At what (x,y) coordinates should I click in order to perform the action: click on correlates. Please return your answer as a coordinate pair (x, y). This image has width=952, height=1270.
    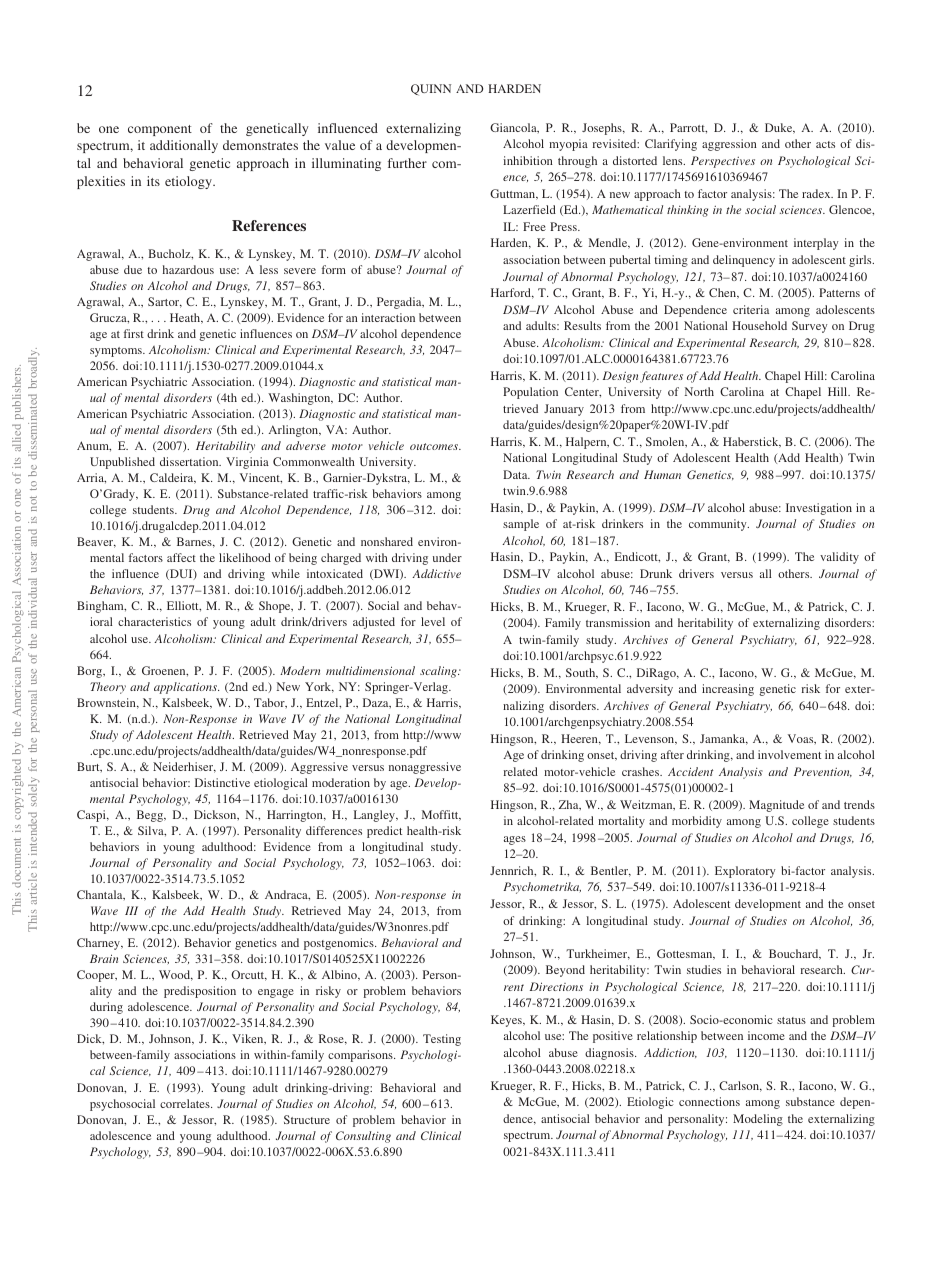
    Looking at the image, I should click on (186, 1103).
